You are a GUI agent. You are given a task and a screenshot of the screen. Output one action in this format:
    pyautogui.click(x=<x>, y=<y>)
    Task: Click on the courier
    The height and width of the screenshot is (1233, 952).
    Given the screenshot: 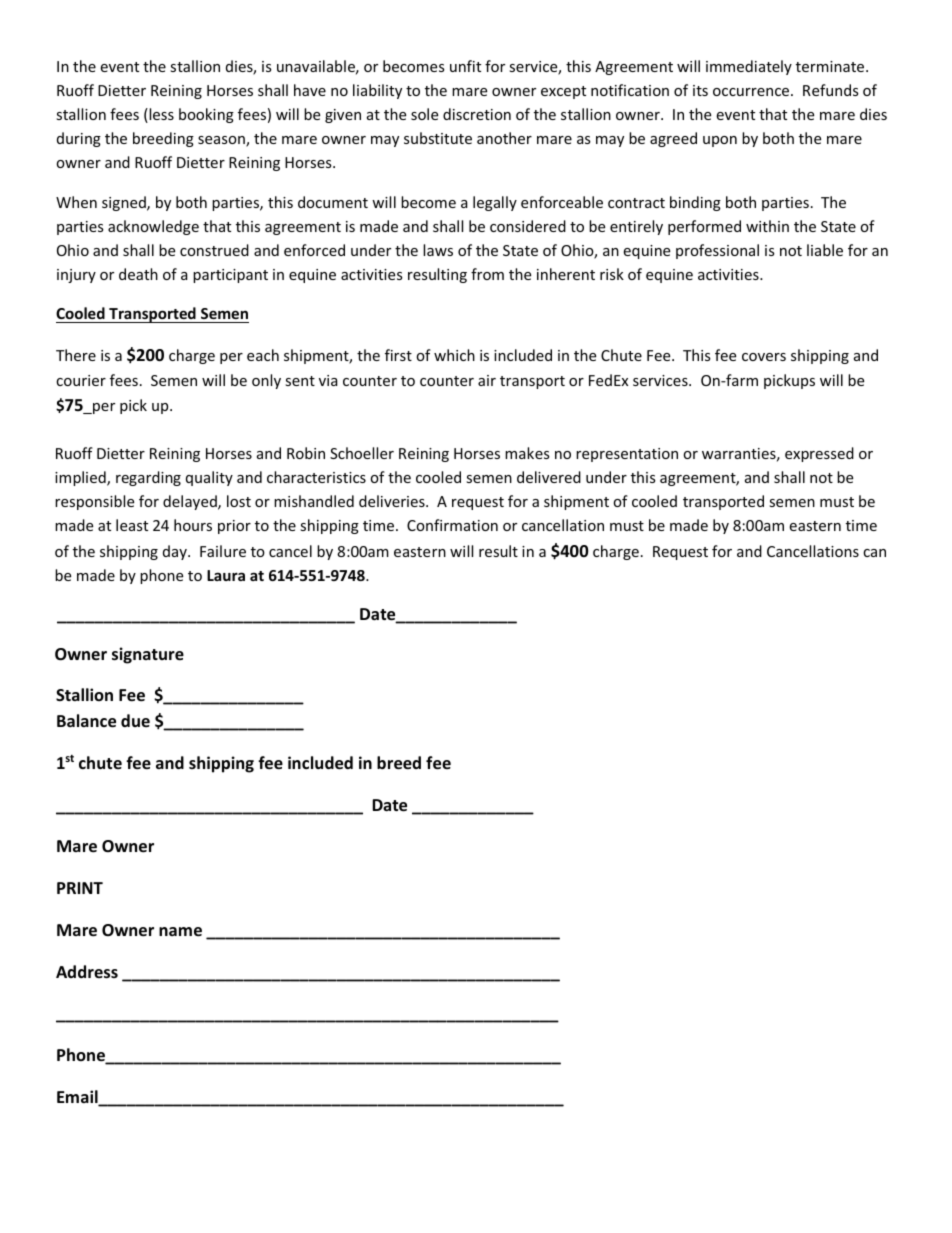 What is the action you would take?
    pyautogui.click(x=81, y=380)
